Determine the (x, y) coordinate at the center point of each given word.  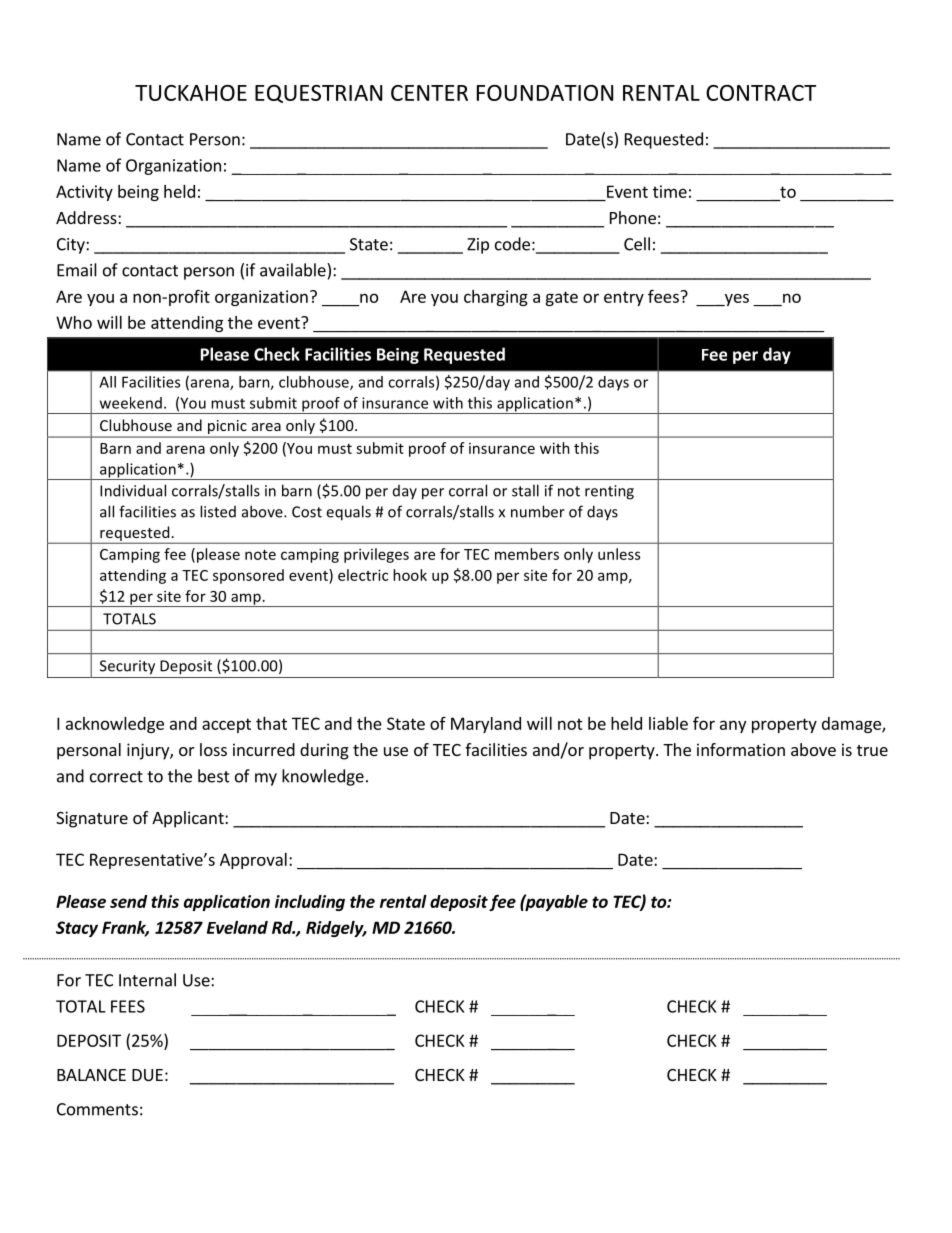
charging (496, 298)
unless (619, 554)
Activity (84, 193)
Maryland (486, 725)
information (741, 749)
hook (410, 575)
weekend (131, 403)
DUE (147, 1075)
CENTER (429, 93)
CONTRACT (761, 93)
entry (624, 298)
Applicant (189, 819)
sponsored (248, 576)
